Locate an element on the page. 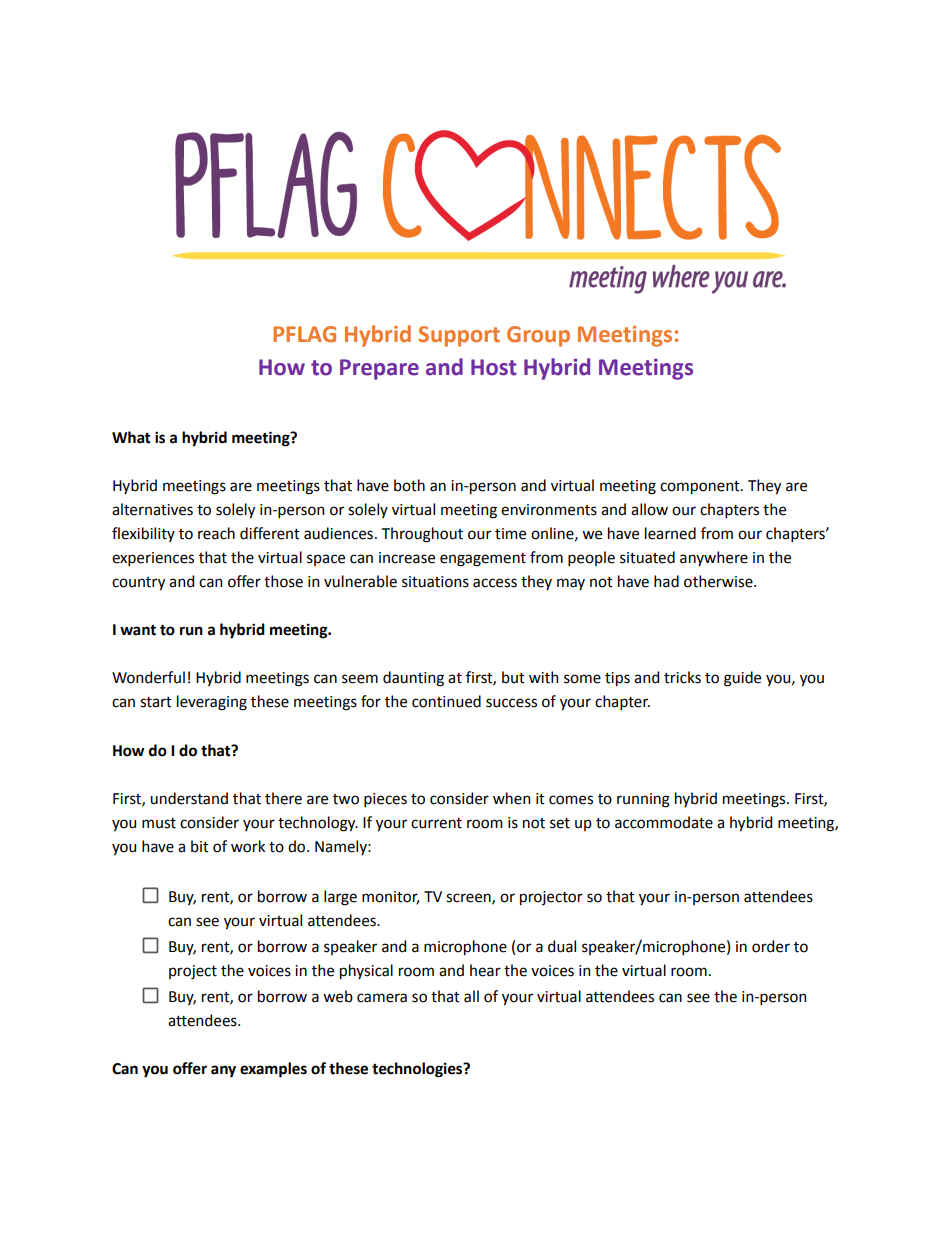 The width and height of the image is (952, 1233). examples is located at coordinates (273, 1070).
